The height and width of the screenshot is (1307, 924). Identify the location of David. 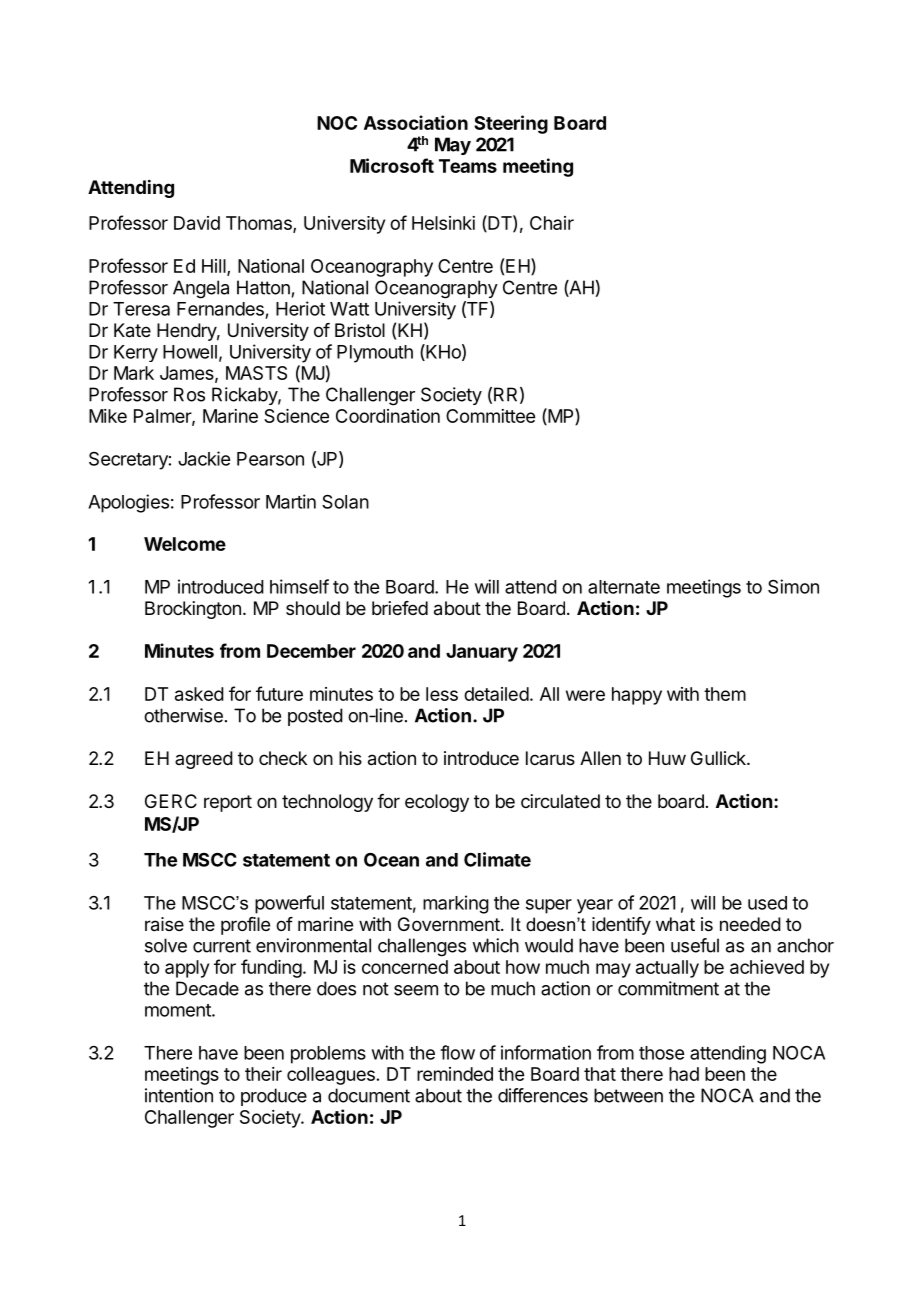
(197, 223).
